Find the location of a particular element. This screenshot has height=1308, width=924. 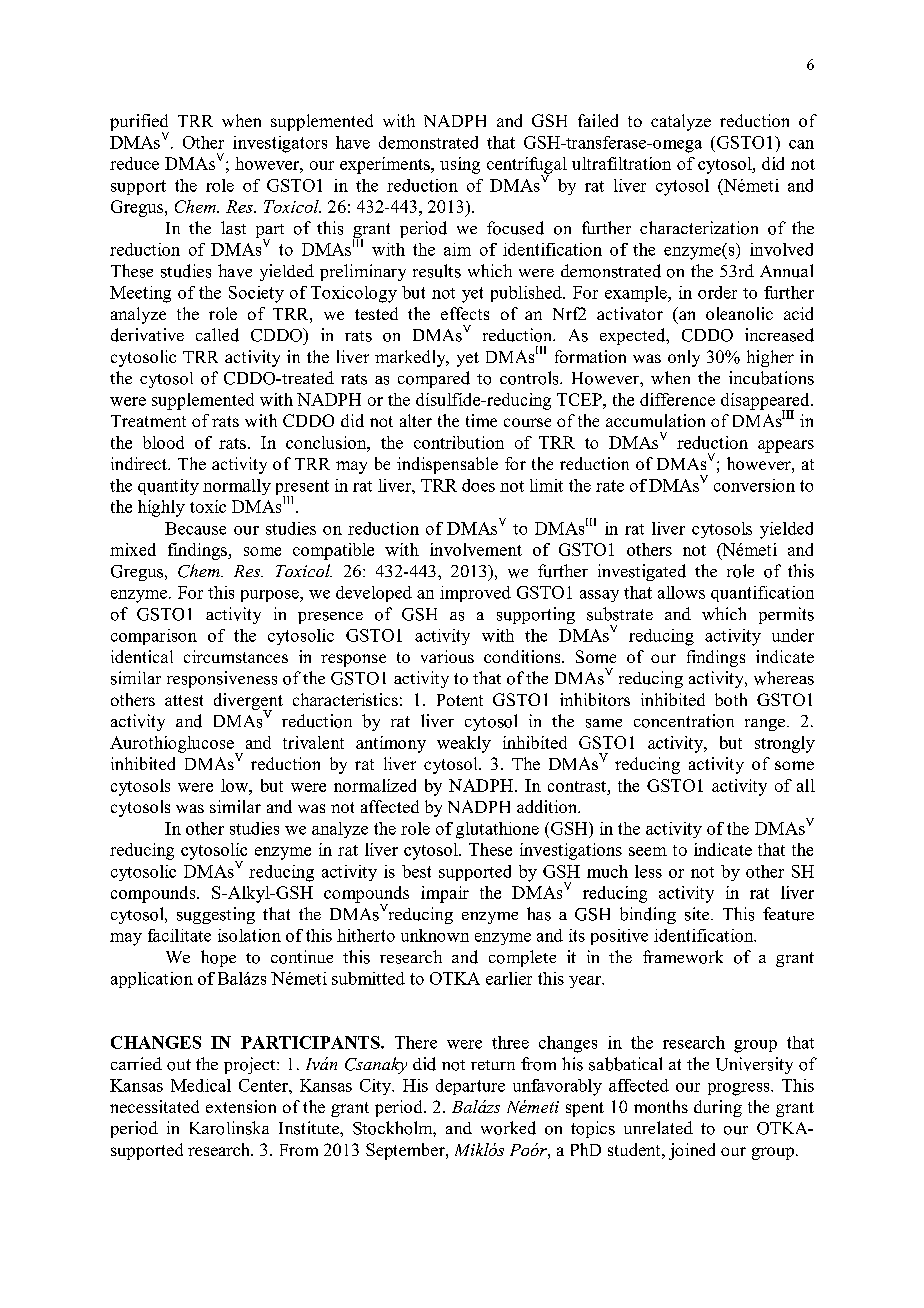

strongly is located at coordinates (785, 744).
